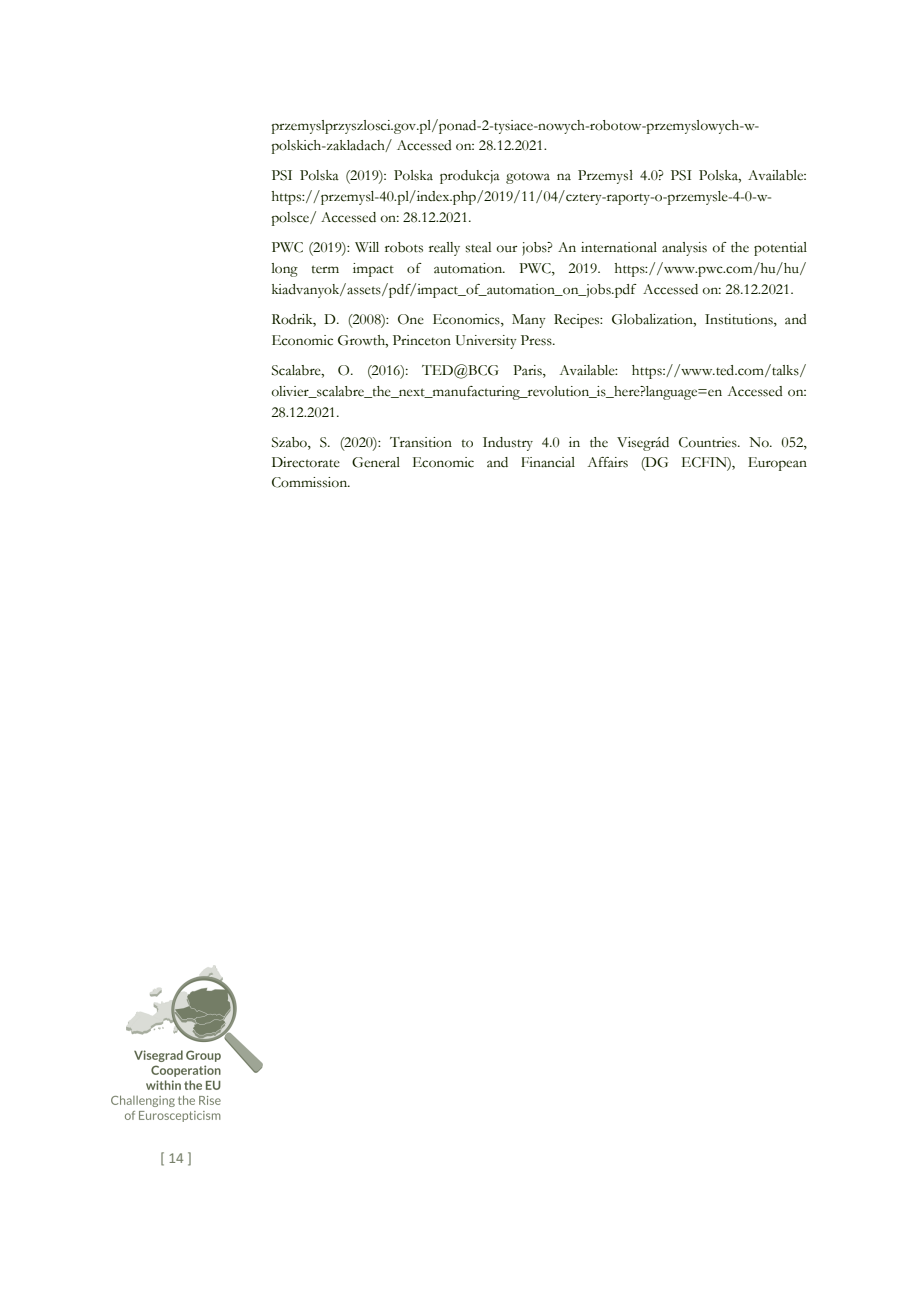 This screenshot has width=924, height=1308. What do you see at coordinates (709, 442) in the screenshot?
I see `Countries` at bounding box center [709, 442].
